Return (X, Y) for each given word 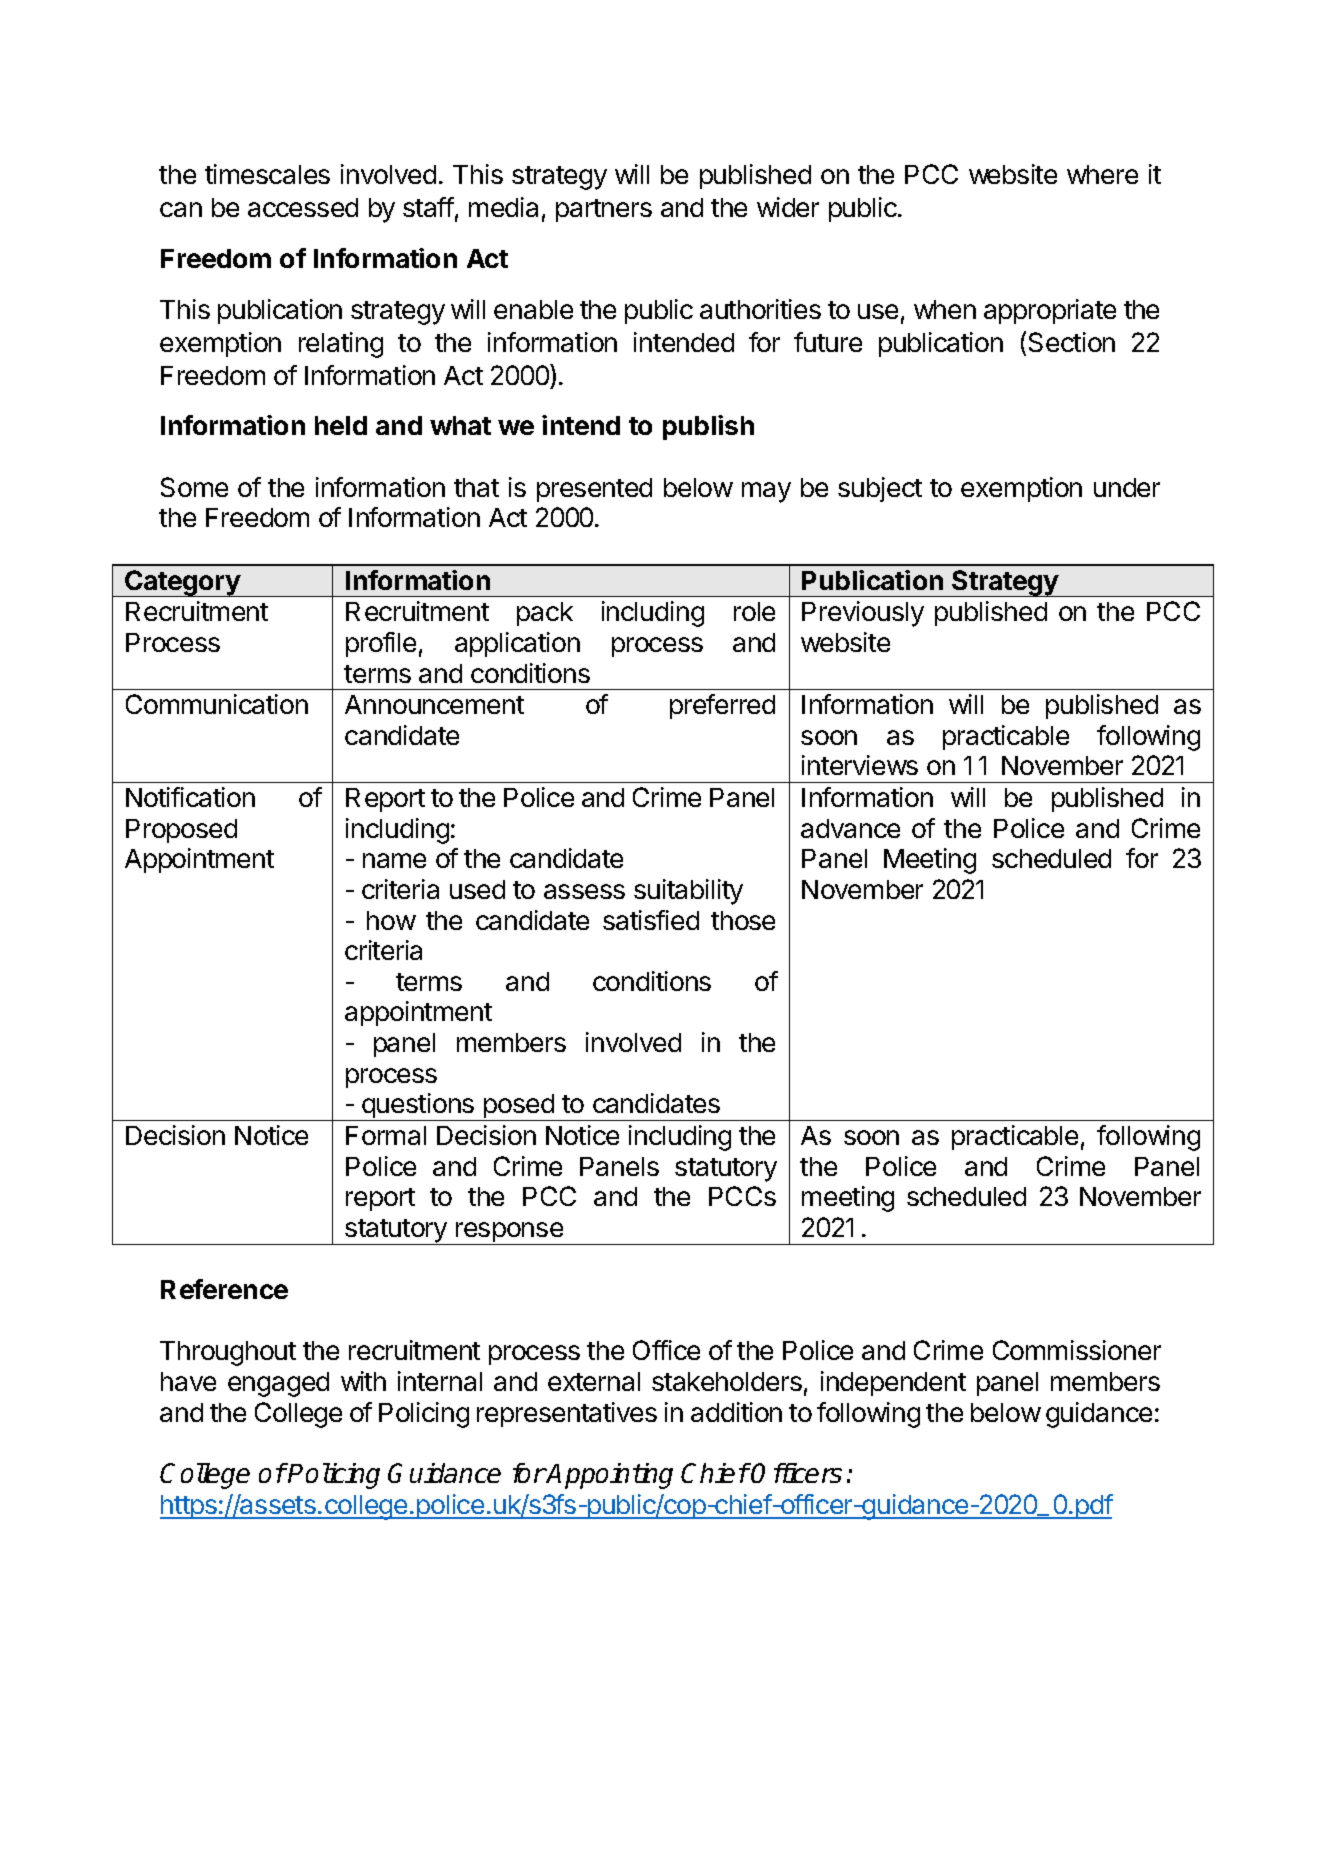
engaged (278, 1384)
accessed (303, 207)
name (394, 860)
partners (604, 210)
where (1102, 174)
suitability (688, 892)
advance (850, 828)
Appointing (609, 1476)
